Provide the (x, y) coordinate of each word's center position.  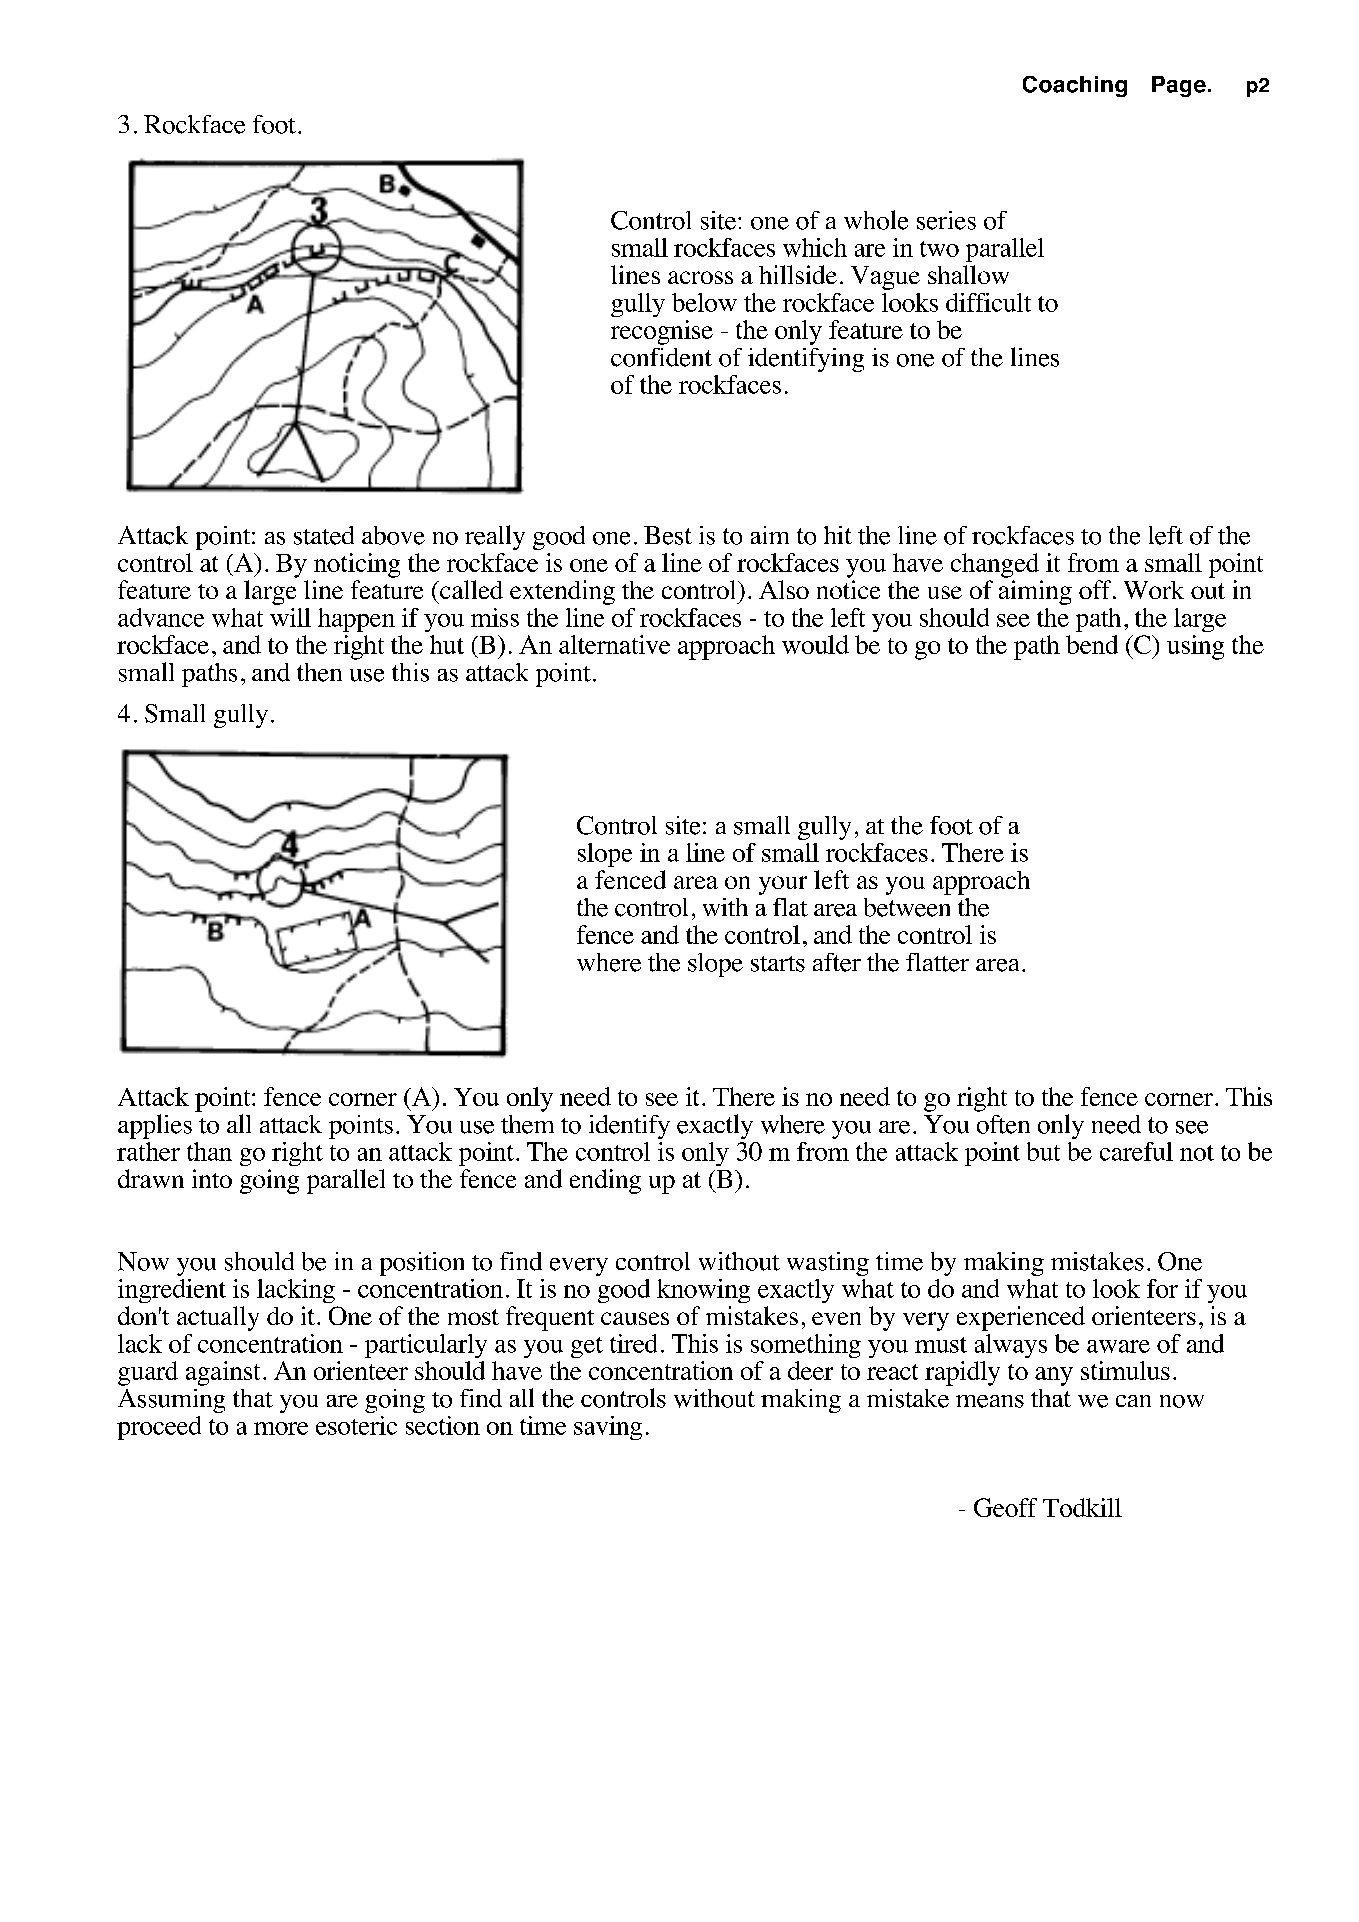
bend (1092, 644)
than (209, 1151)
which (815, 247)
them (527, 1124)
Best (668, 535)
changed (995, 565)
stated (324, 535)
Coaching (1075, 86)
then (319, 672)
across (700, 277)
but (1043, 1151)
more (281, 1428)
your (783, 885)
